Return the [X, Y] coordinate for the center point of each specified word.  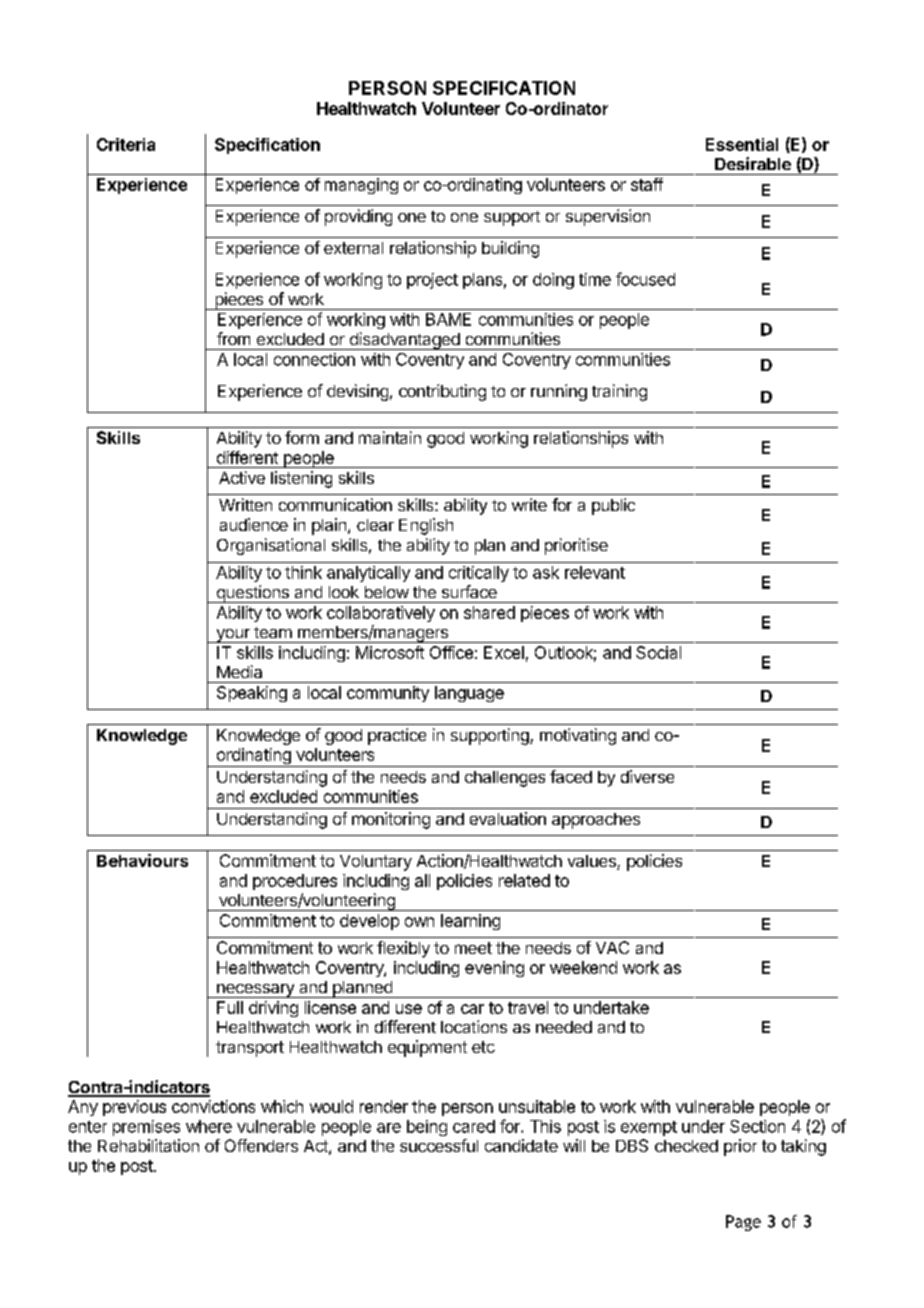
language [469, 694]
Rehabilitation [148, 1145]
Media [239, 671]
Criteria [126, 144]
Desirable [753, 163]
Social [658, 652]
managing [361, 186]
